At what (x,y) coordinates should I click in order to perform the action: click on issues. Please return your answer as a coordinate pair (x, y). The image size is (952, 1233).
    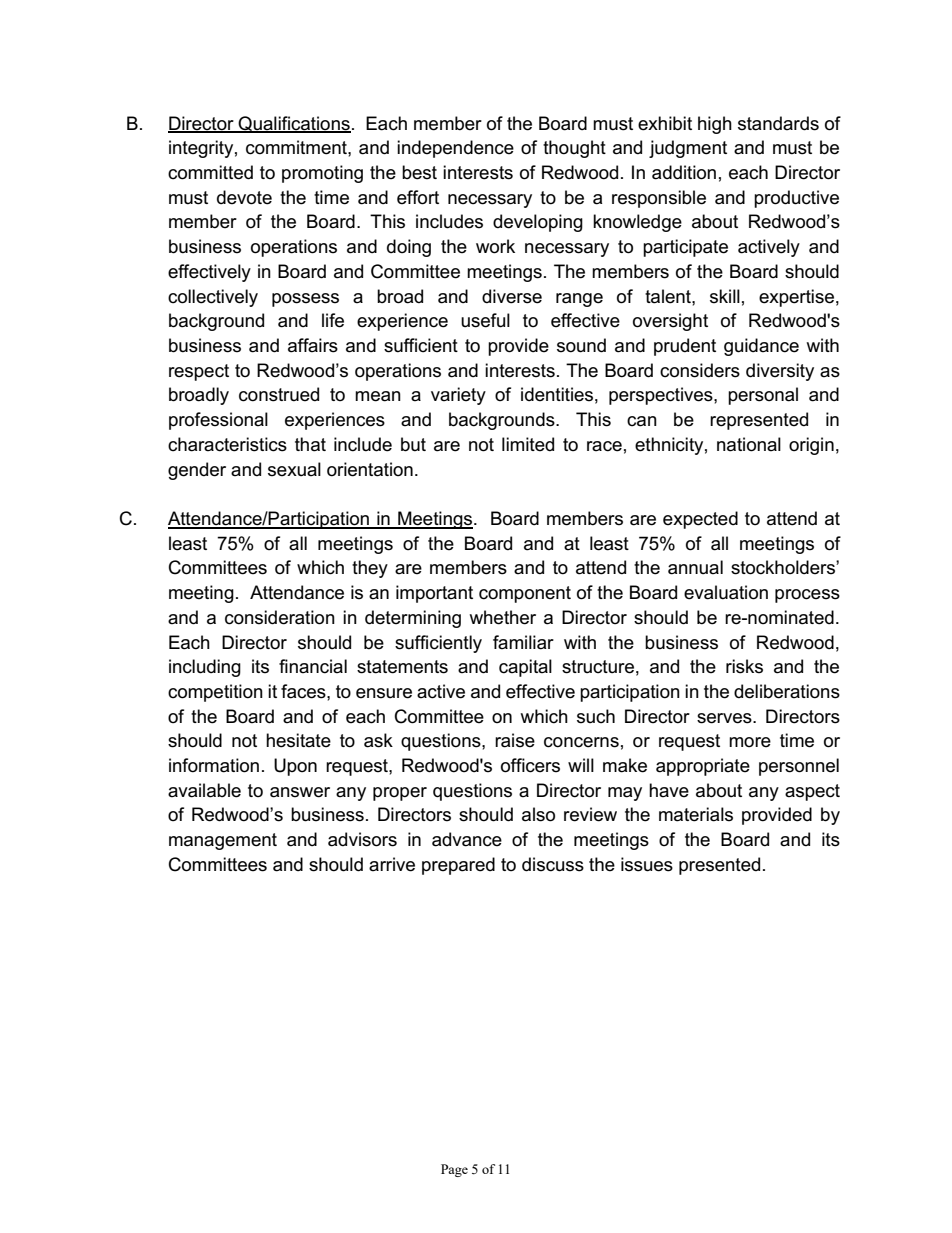
    Looking at the image, I should click on (647, 864).
